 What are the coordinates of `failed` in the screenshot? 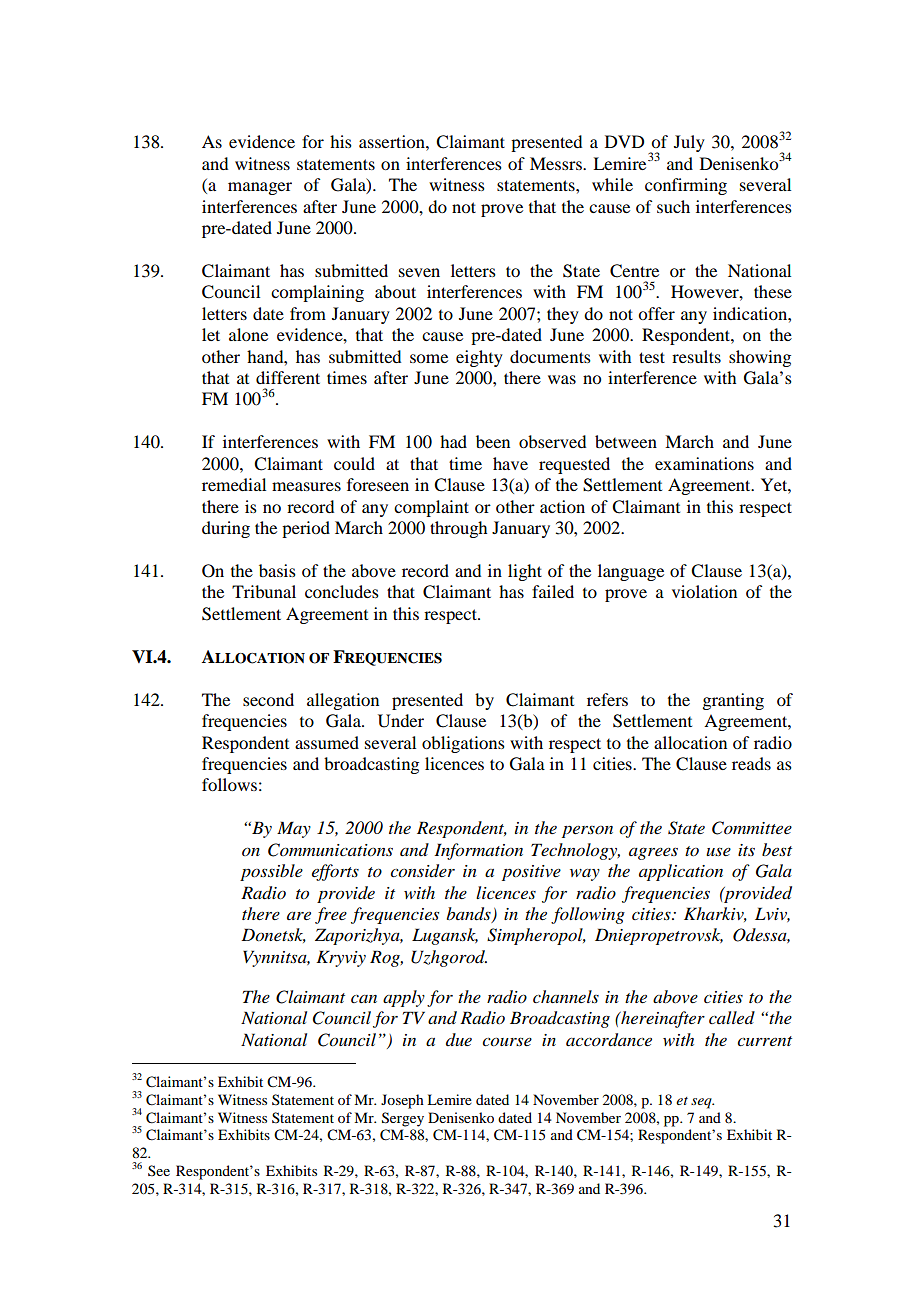 It's located at (553, 591).
